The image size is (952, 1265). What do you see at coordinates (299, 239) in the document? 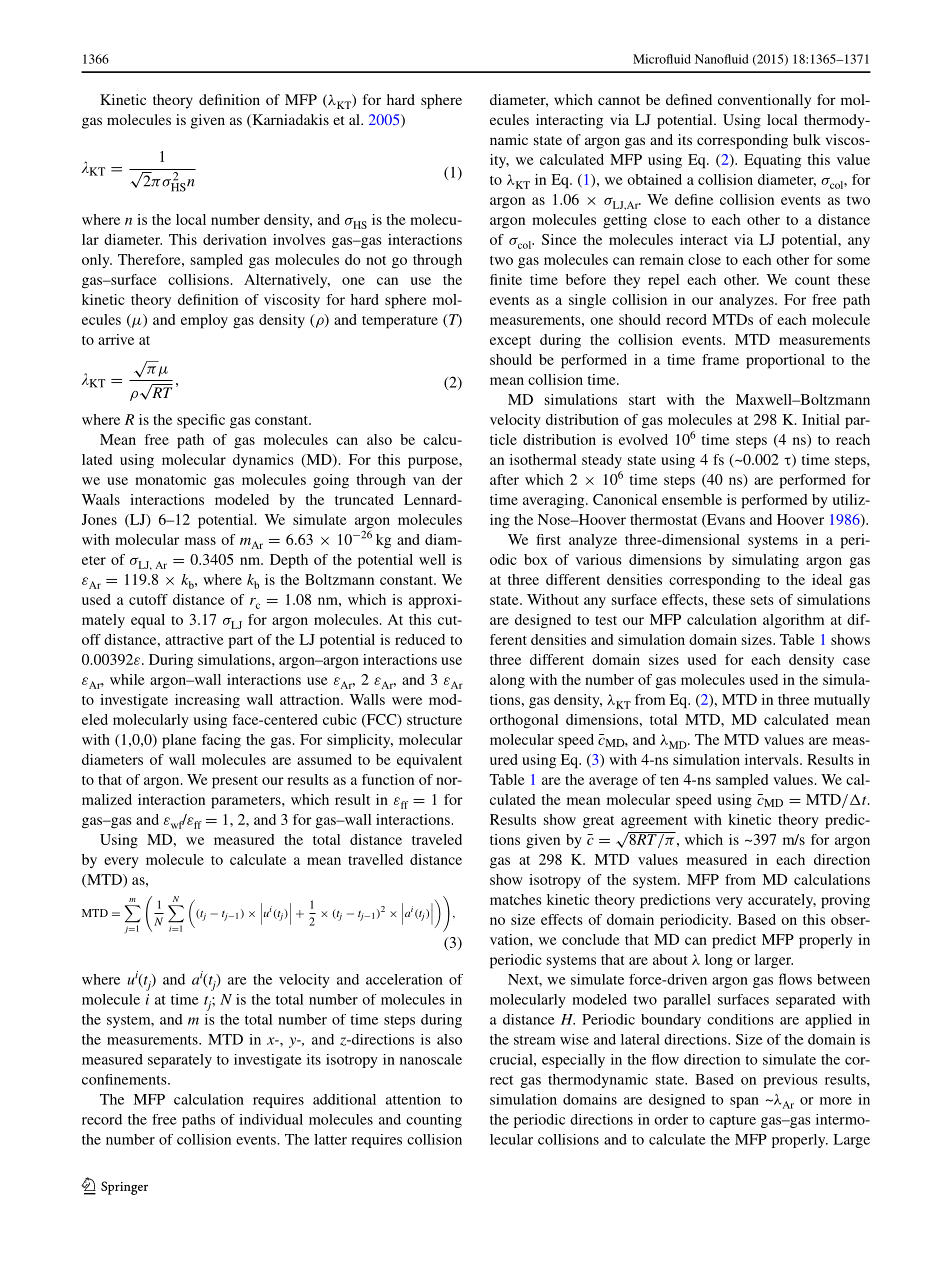
I see `involves` at bounding box center [299, 239].
